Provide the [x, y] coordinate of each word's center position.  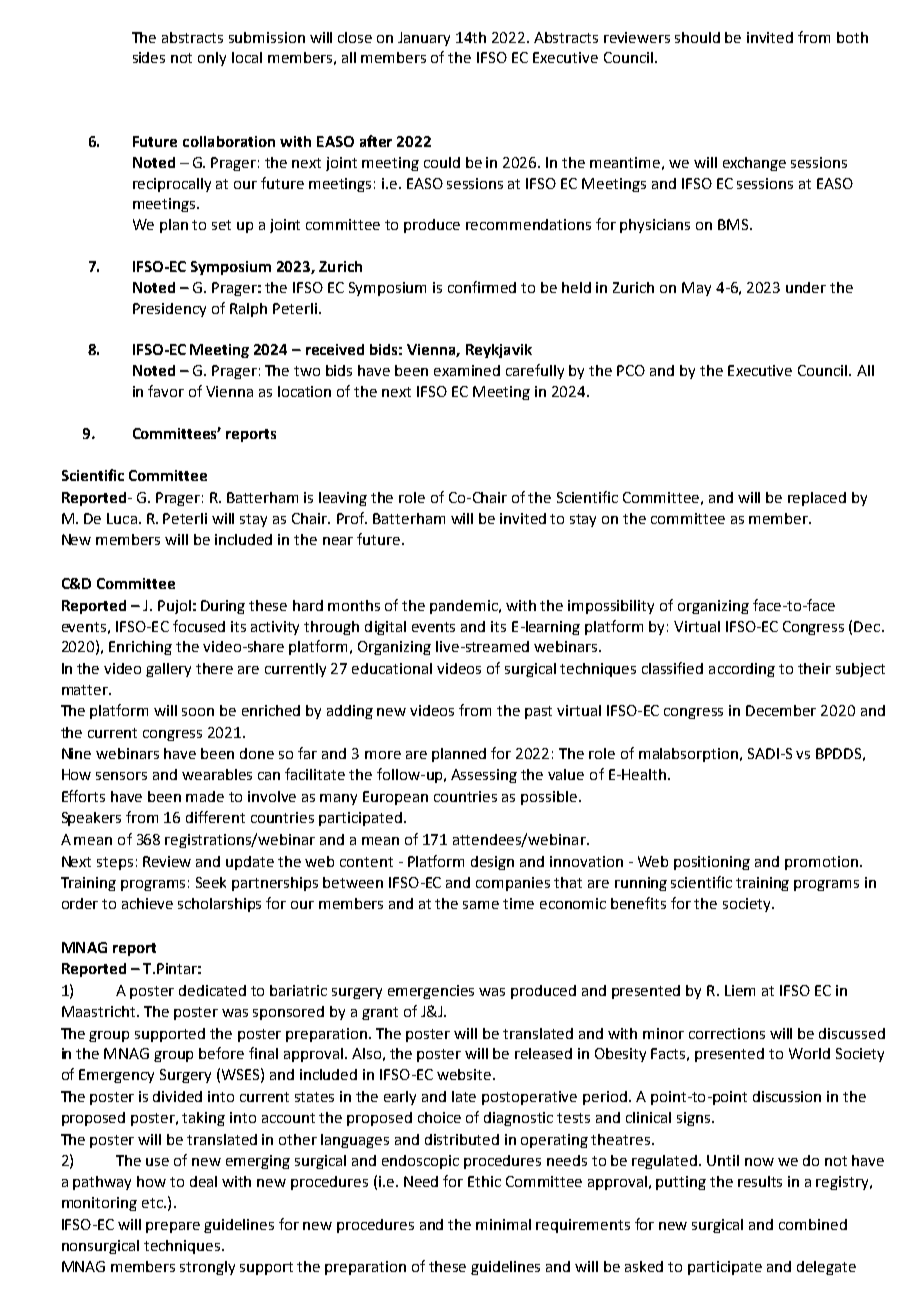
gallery [168, 670]
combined [813, 1224]
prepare [173, 1227]
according [742, 670]
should [697, 37]
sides [149, 57]
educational [392, 668]
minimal [503, 1224]
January [424, 39]
